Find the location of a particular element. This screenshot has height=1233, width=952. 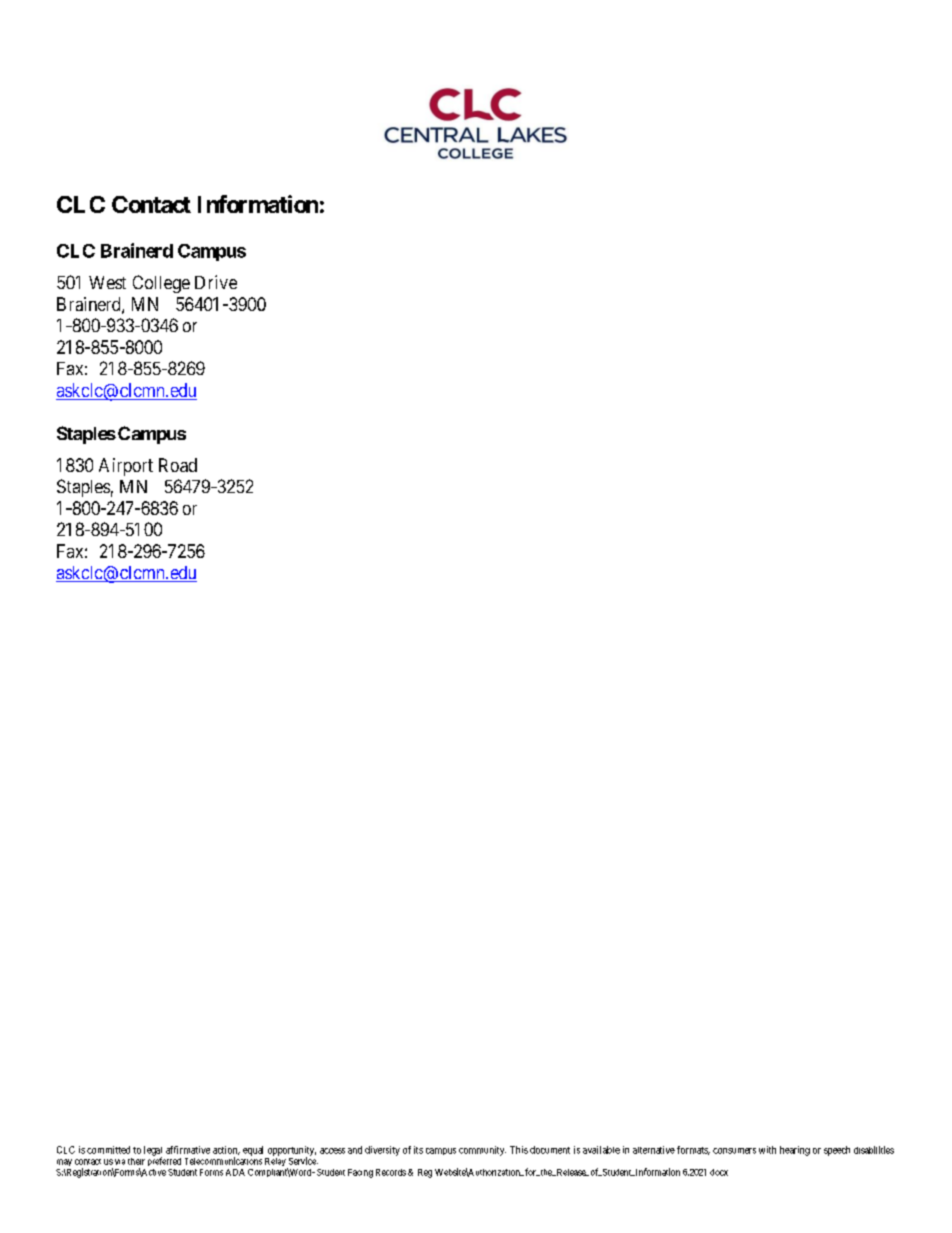

hearing is located at coordinates (795, 1151).
